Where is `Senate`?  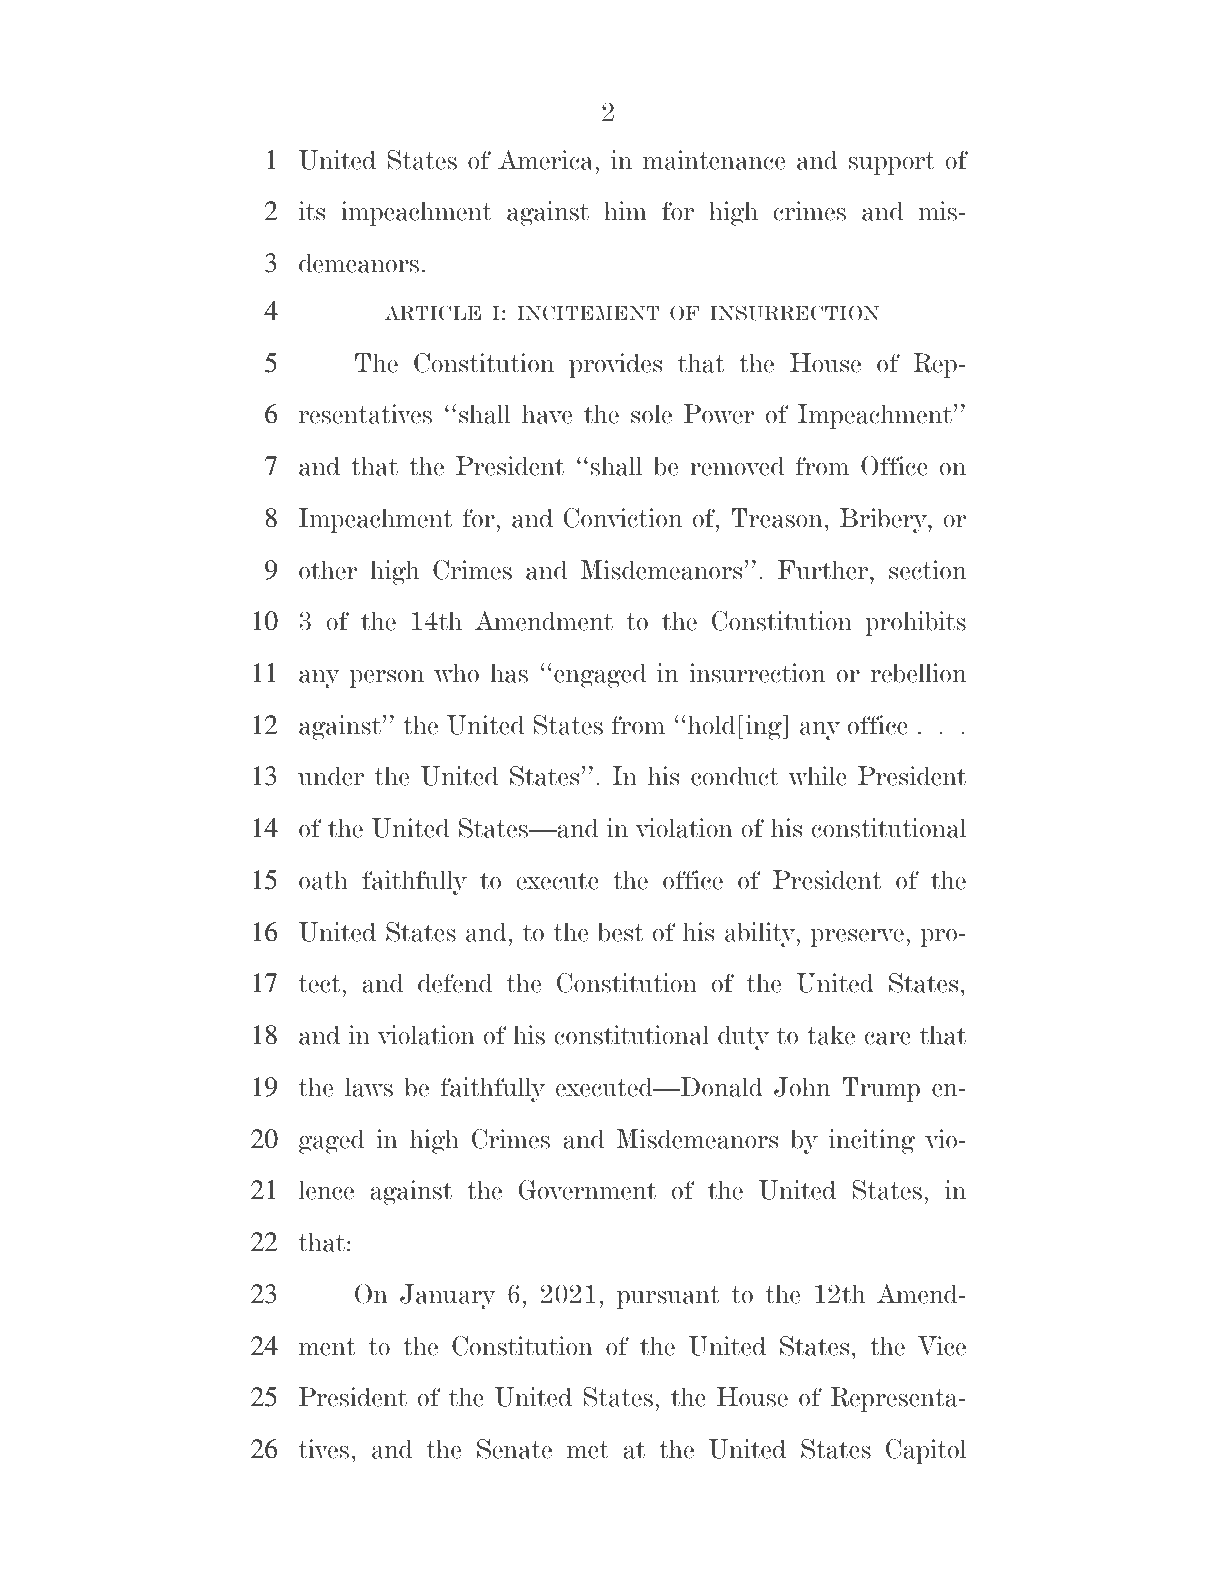 Senate is located at coordinates (514, 1449).
